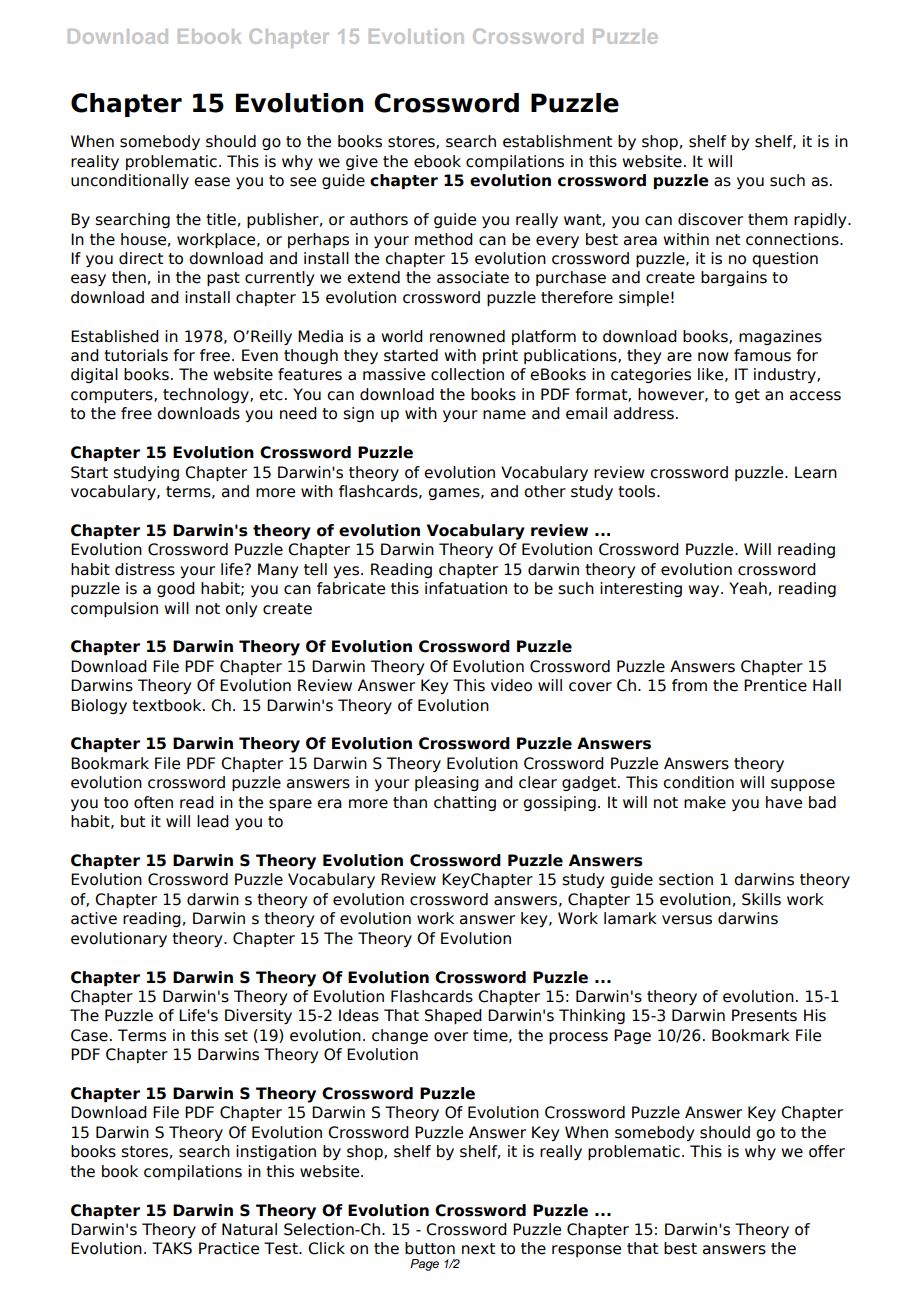 The width and height of the page is (924, 1308). I want to click on Learn, so click(816, 472).
